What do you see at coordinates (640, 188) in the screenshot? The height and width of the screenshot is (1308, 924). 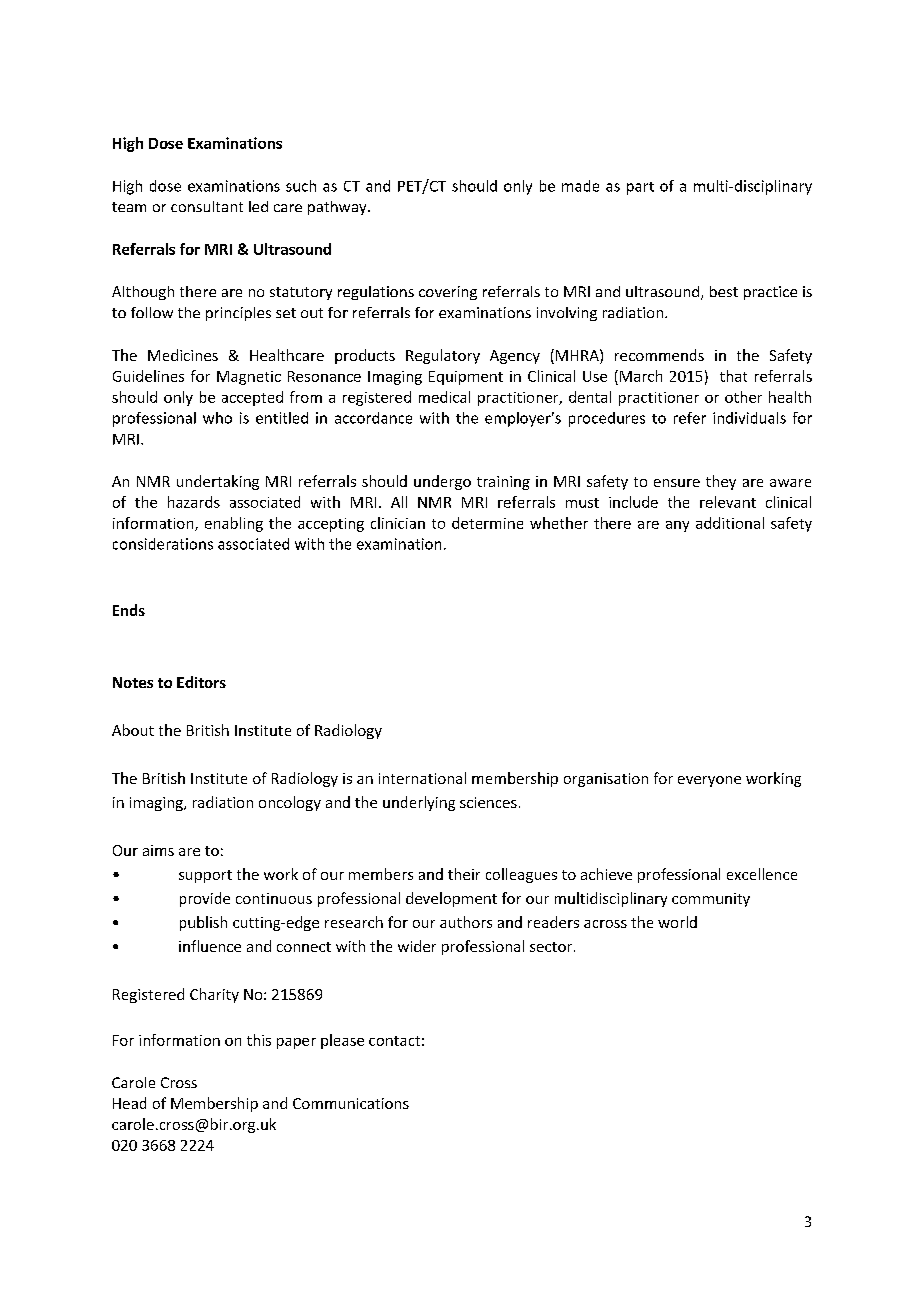 I see `part` at bounding box center [640, 188].
